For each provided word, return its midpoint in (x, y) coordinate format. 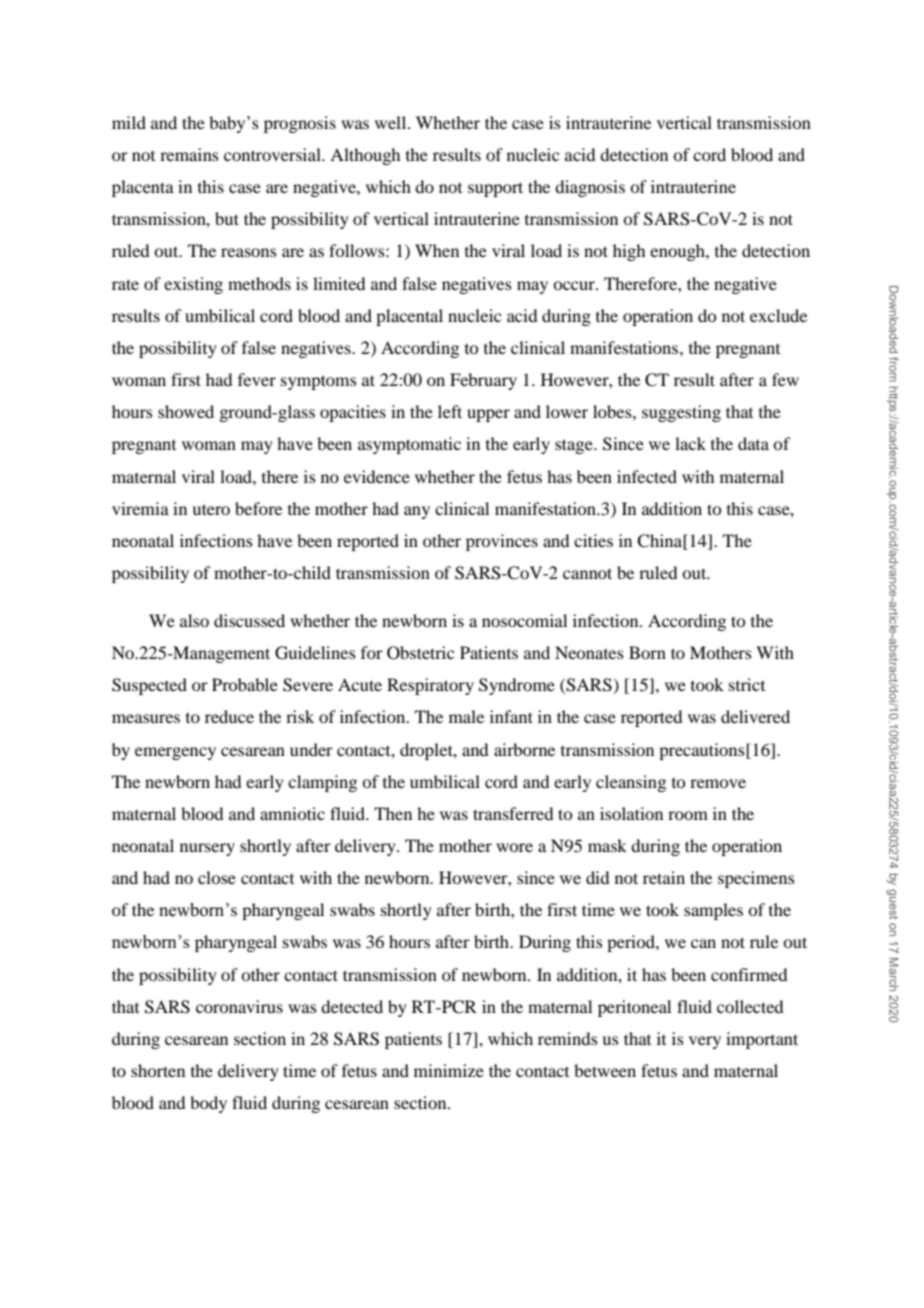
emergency (175, 753)
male (466, 716)
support (495, 189)
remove (718, 783)
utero (211, 509)
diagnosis (590, 188)
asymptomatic (409, 445)
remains (189, 154)
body (208, 1104)
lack (690, 443)
